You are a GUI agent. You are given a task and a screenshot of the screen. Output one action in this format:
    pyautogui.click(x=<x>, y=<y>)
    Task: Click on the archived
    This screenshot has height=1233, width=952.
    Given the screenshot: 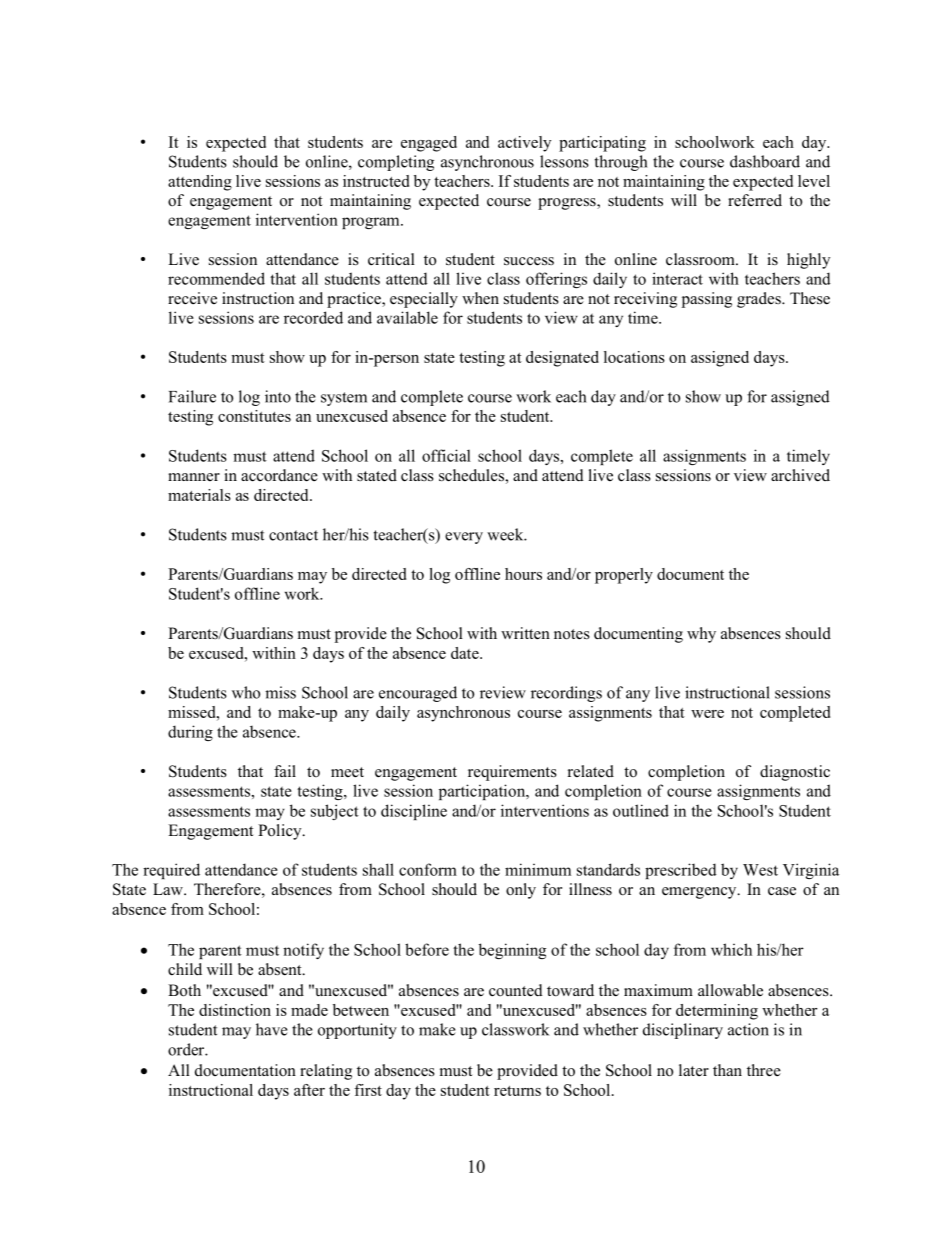 What is the action you would take?
    pyautogui.click(x=800, y=475)
